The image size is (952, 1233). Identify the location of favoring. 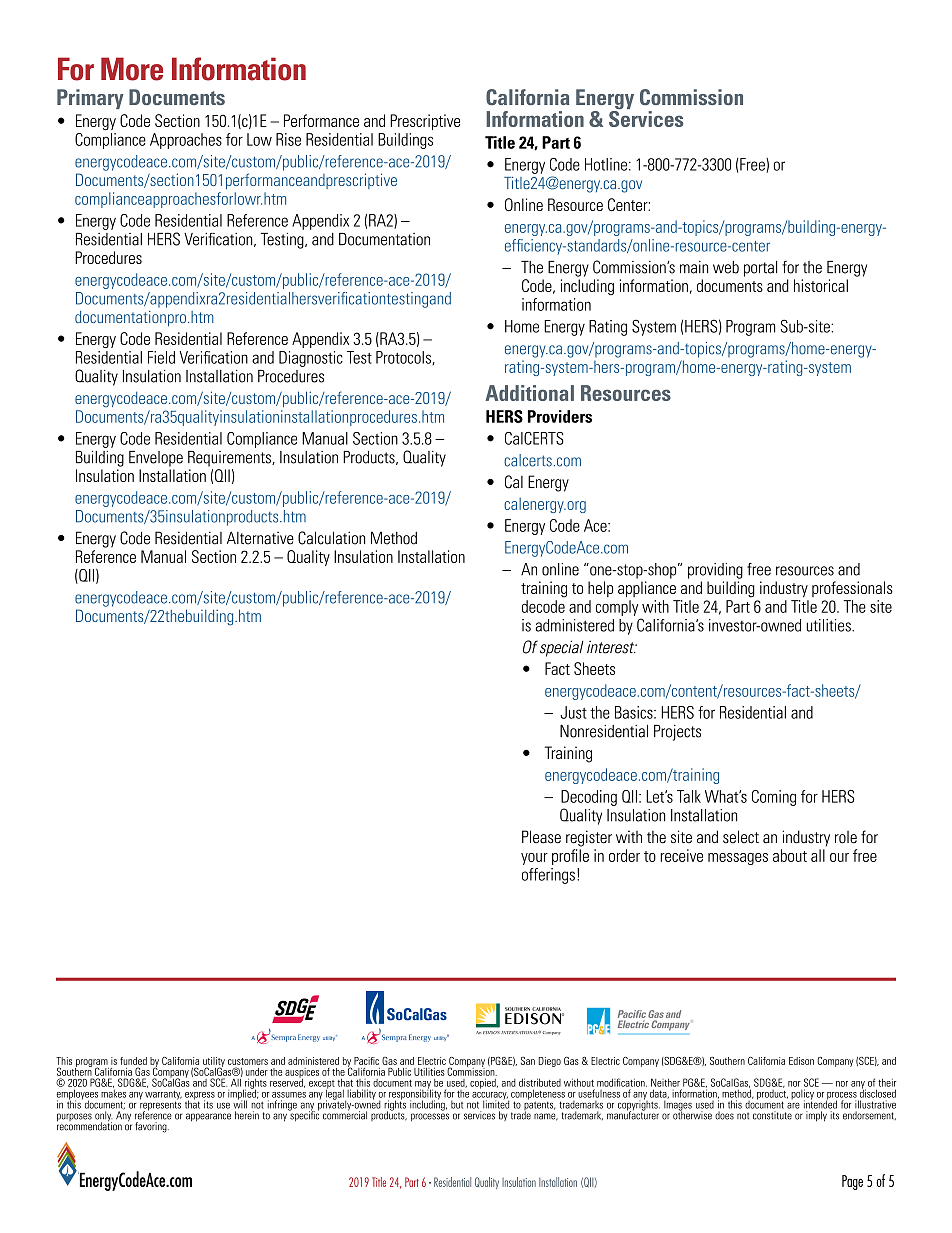
(152, 1127).
